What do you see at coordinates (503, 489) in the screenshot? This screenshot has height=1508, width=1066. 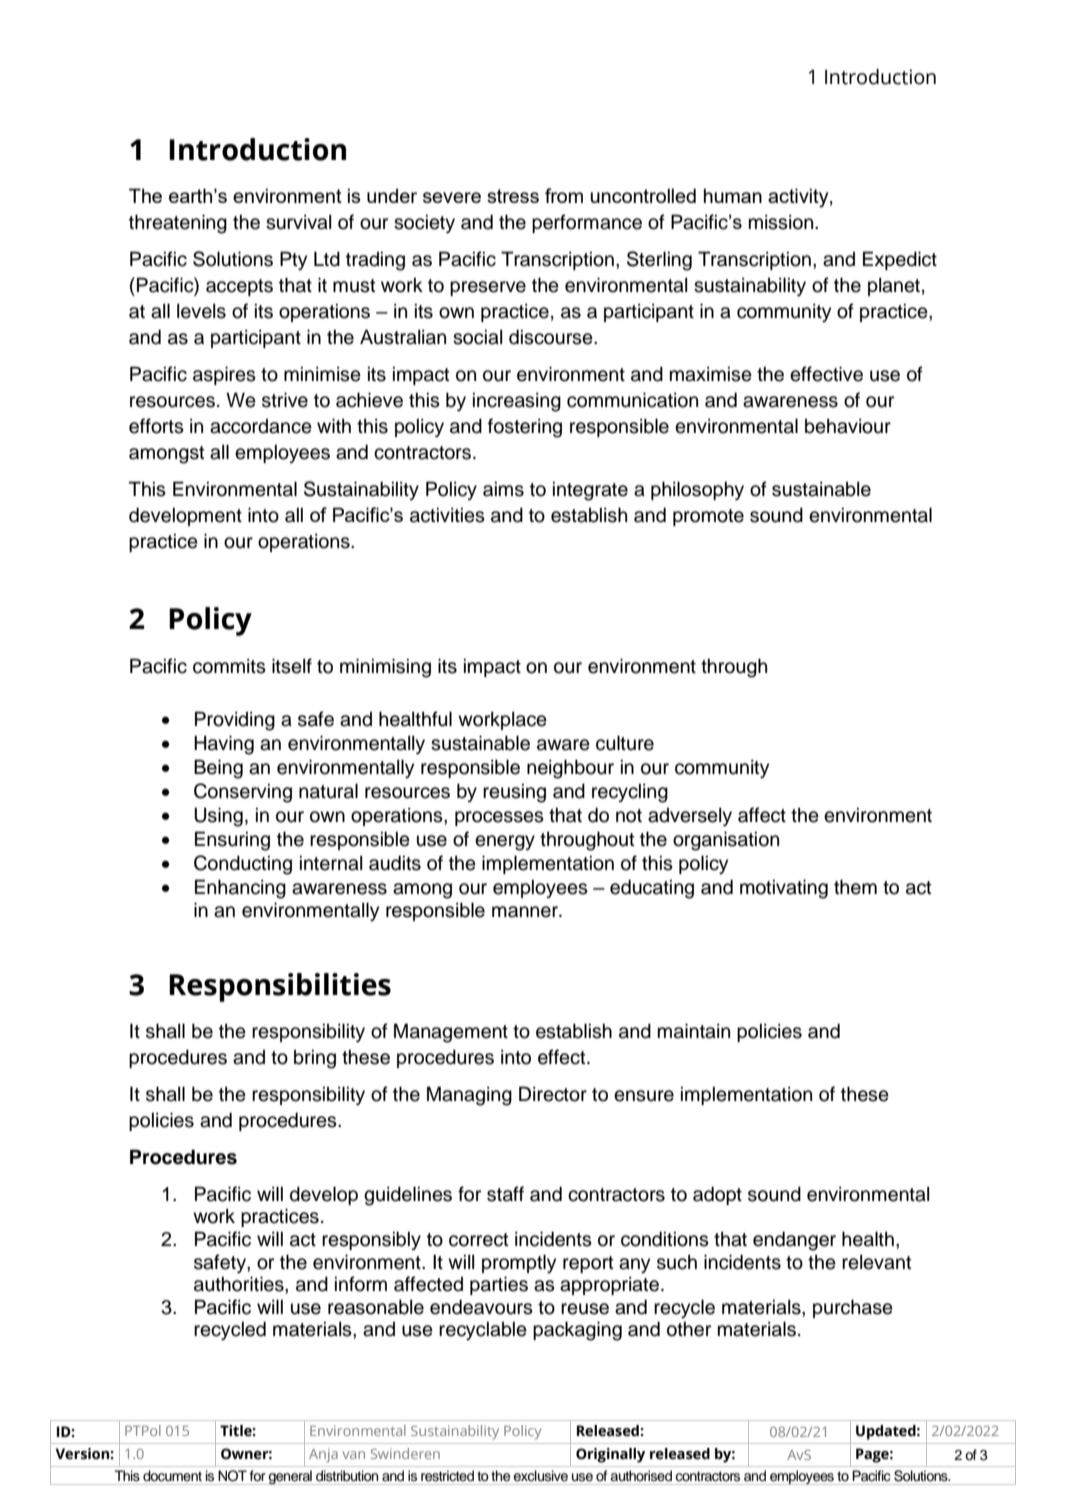 I see `aims` at bounding box center [503, 489].
